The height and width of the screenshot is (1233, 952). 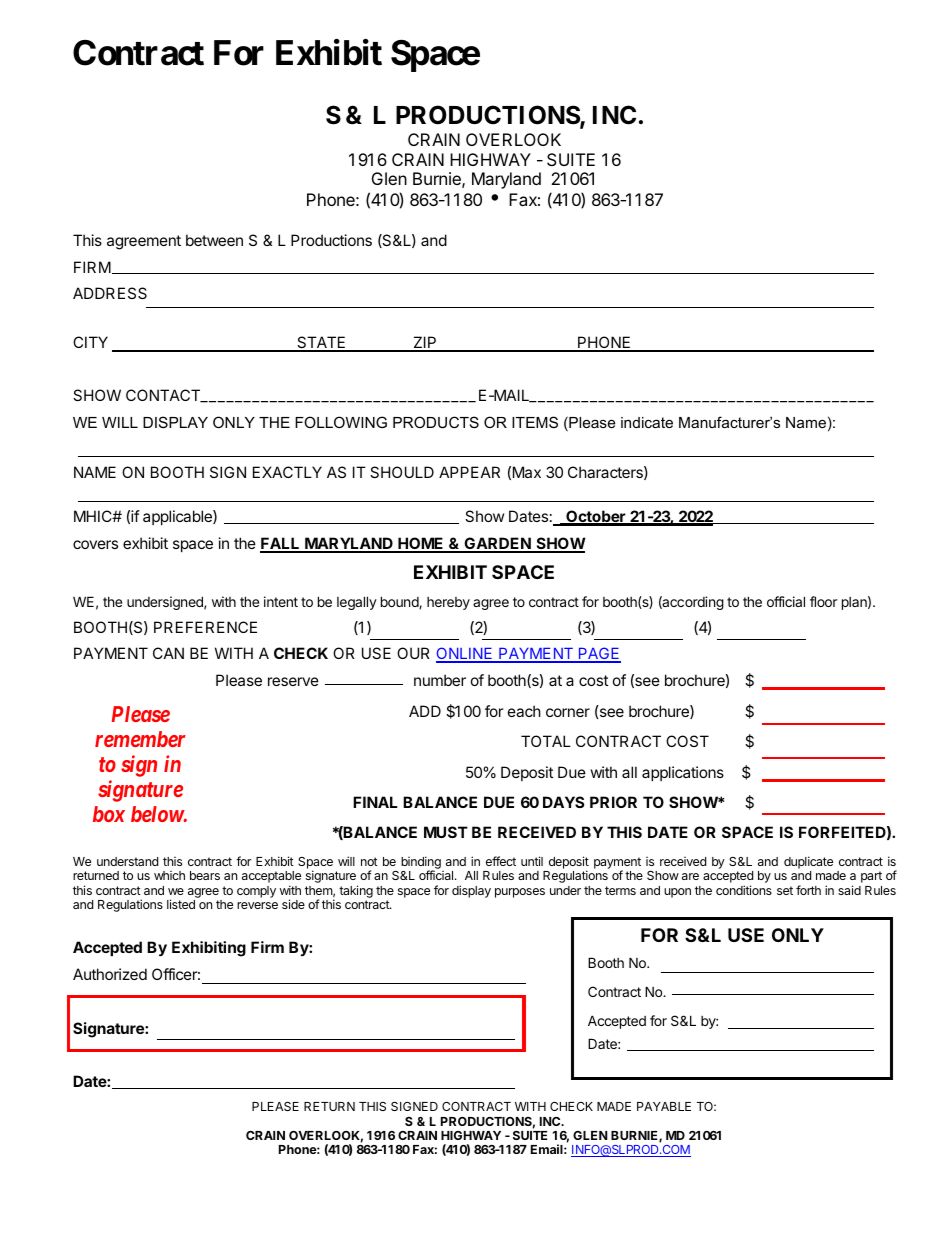 What do you see at coordinates (425, 343) in the screenshot?
I see `ZIP` at bounding box center [425, 343].
